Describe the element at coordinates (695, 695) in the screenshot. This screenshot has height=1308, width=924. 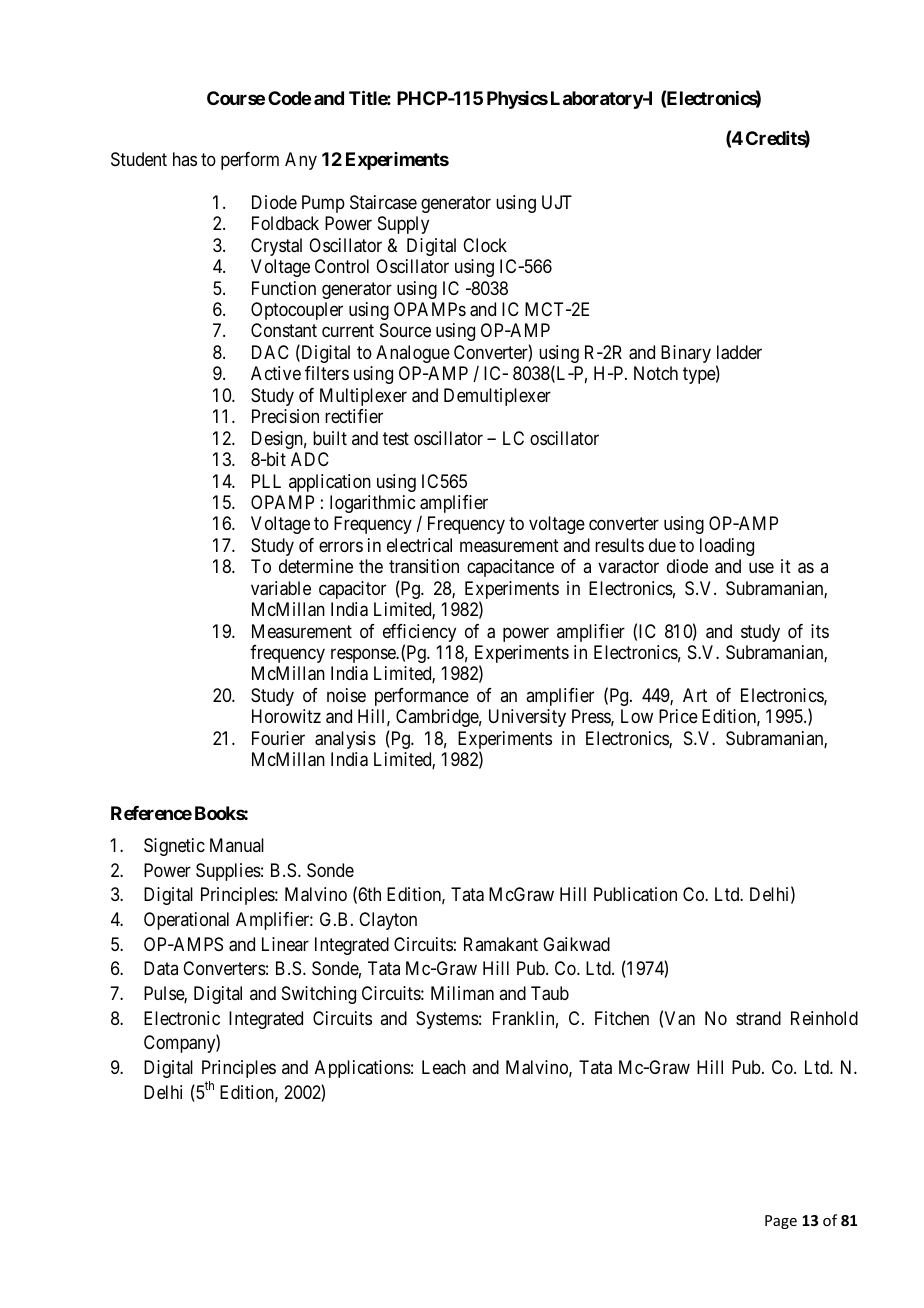
I see `Art` at that location.
